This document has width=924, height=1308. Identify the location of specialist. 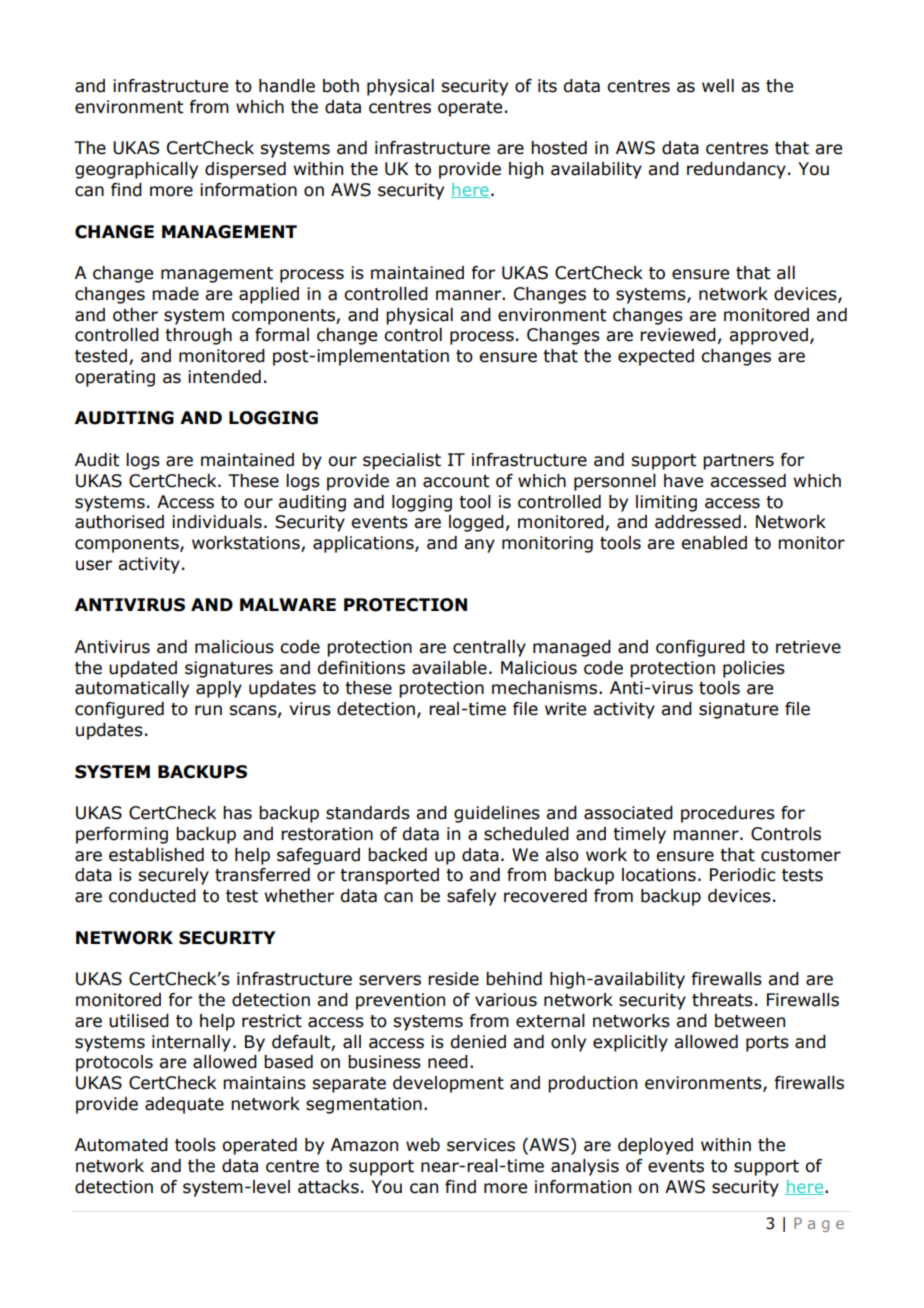
(402, 461).
